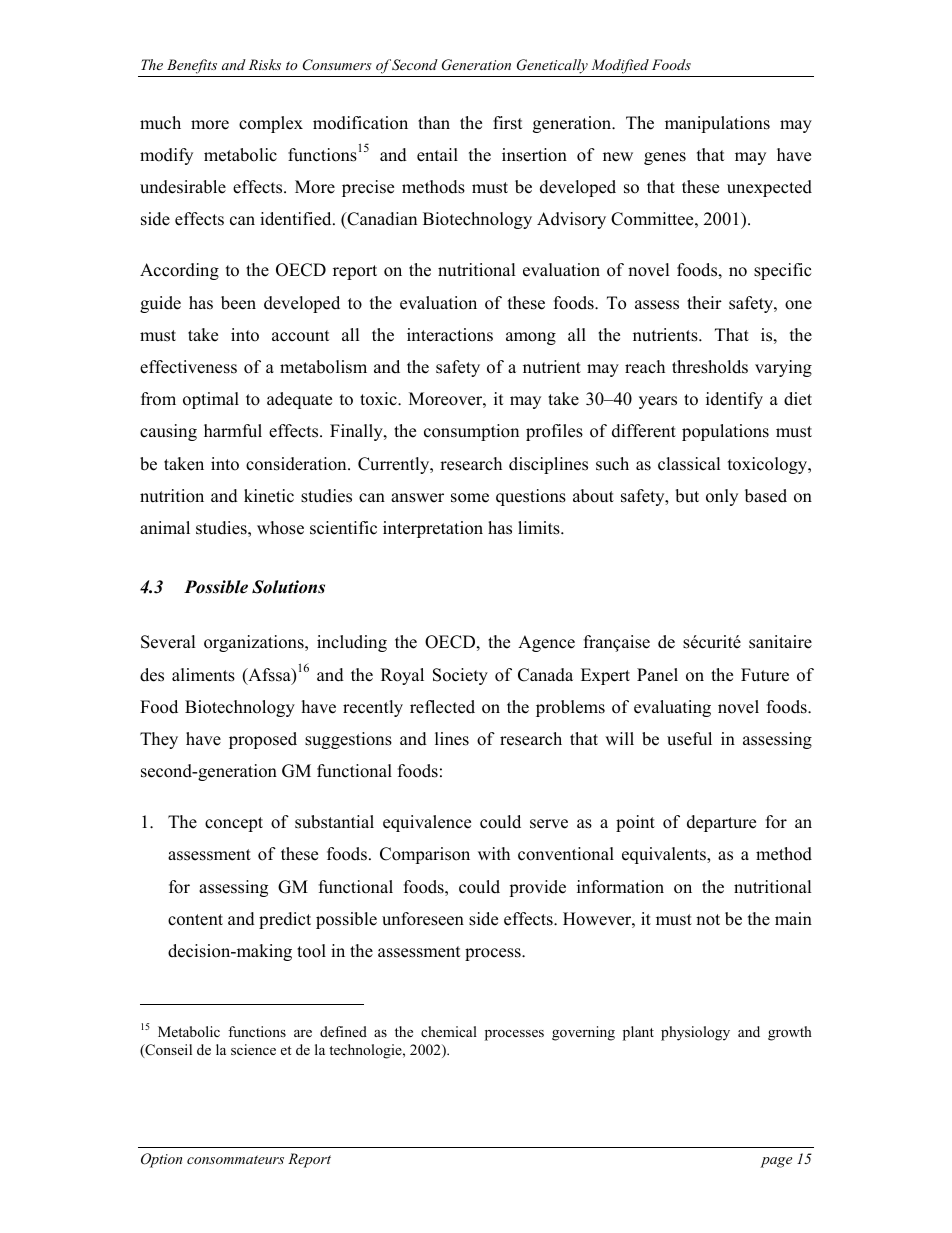 The height and width of the image is (1233, 952). I want to click on Future, so click(765, 675).
